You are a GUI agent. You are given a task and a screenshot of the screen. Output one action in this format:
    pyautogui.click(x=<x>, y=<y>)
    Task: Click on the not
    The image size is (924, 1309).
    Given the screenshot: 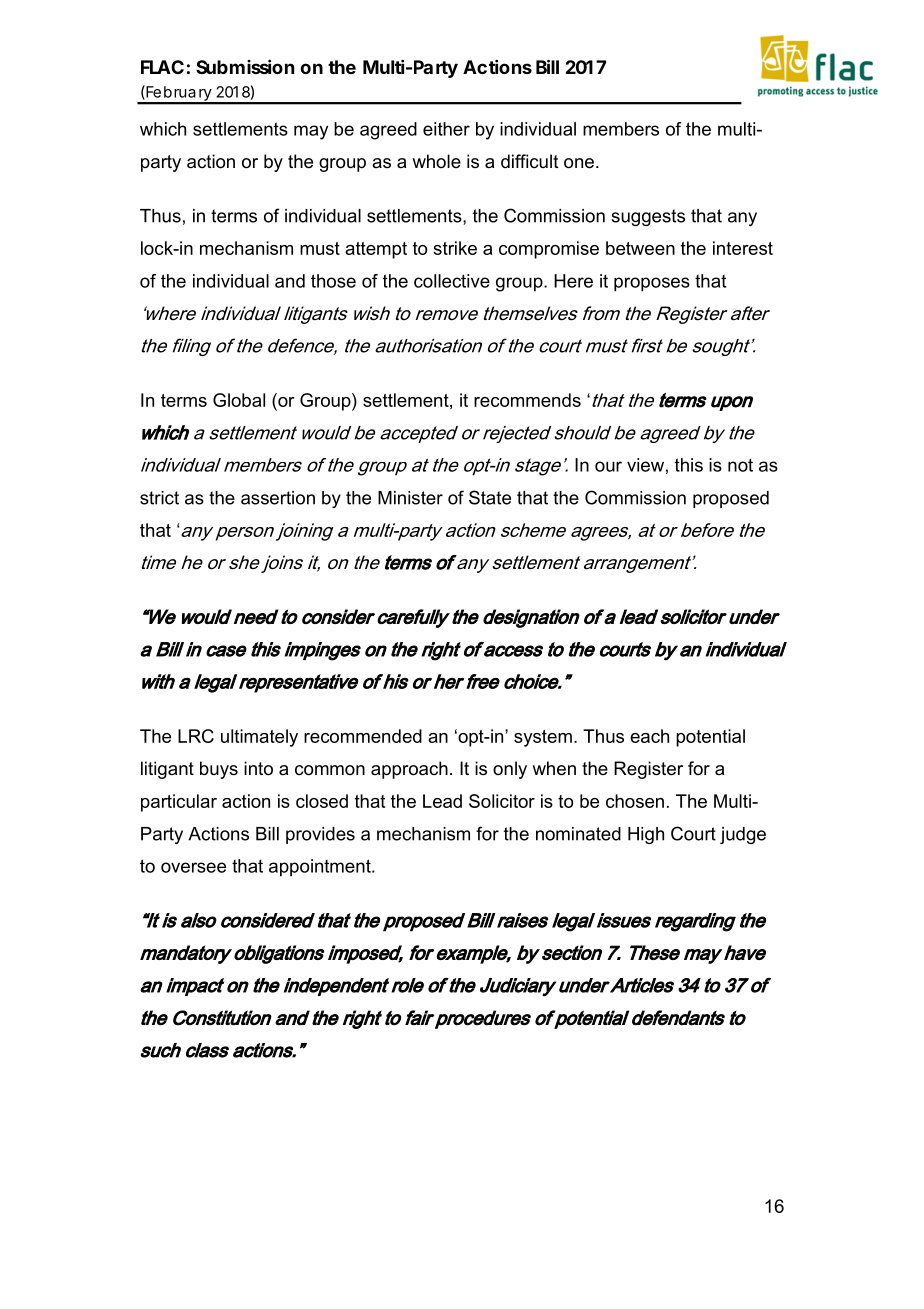 What is the action you would take?
    pyautogui.click(x=740, y=465)
